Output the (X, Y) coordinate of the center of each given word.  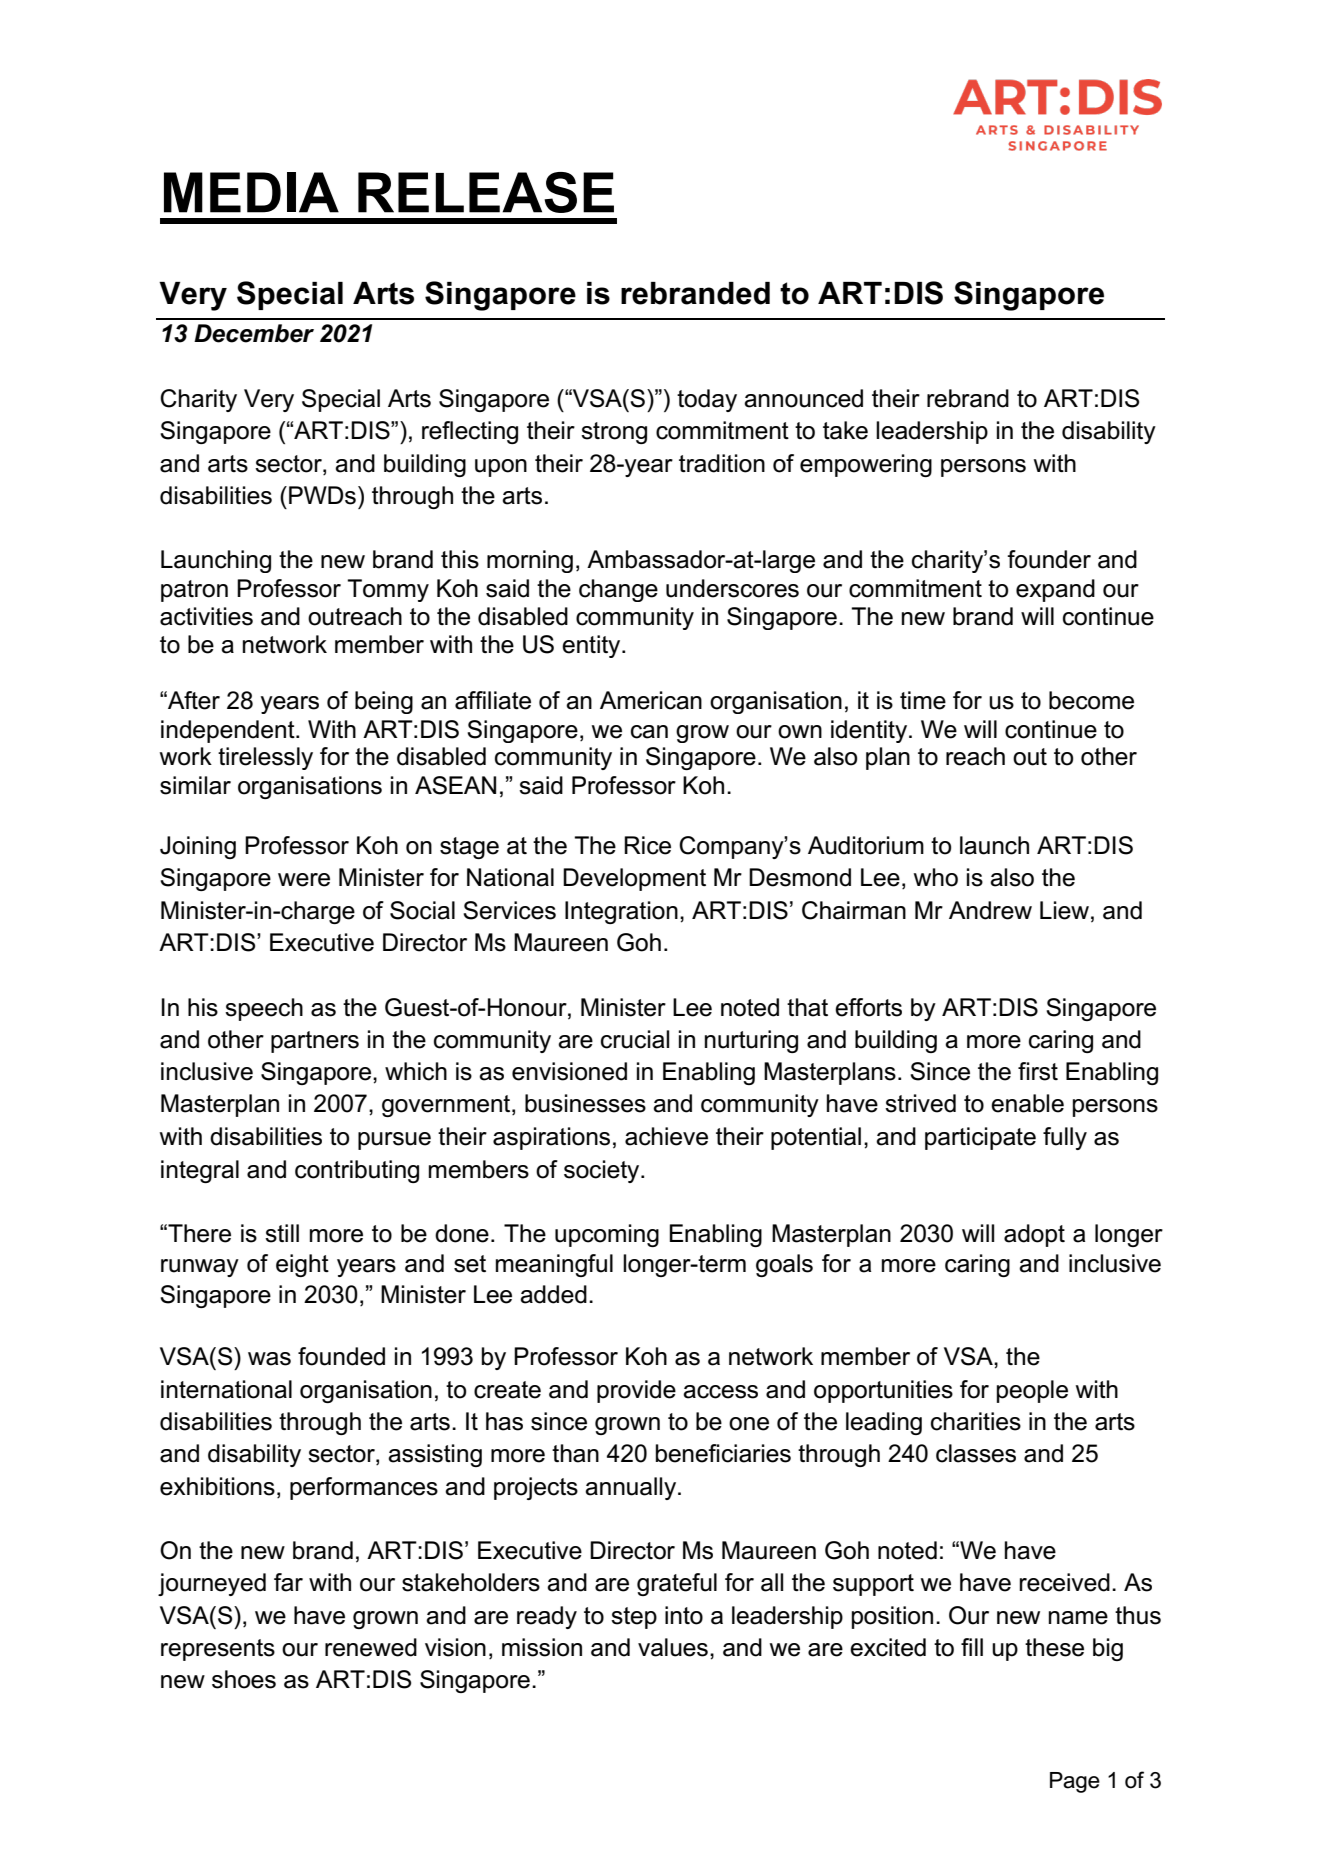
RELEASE (486, 192)
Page (1075, 1782)
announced (803, 398)
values (673, 1647)
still (282, 1233)
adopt (1034, 1235)
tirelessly (265, 758)
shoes (244, 1679)
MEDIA (251, 192)
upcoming (607, 1235)
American (651, 700)
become (1091, 700)
